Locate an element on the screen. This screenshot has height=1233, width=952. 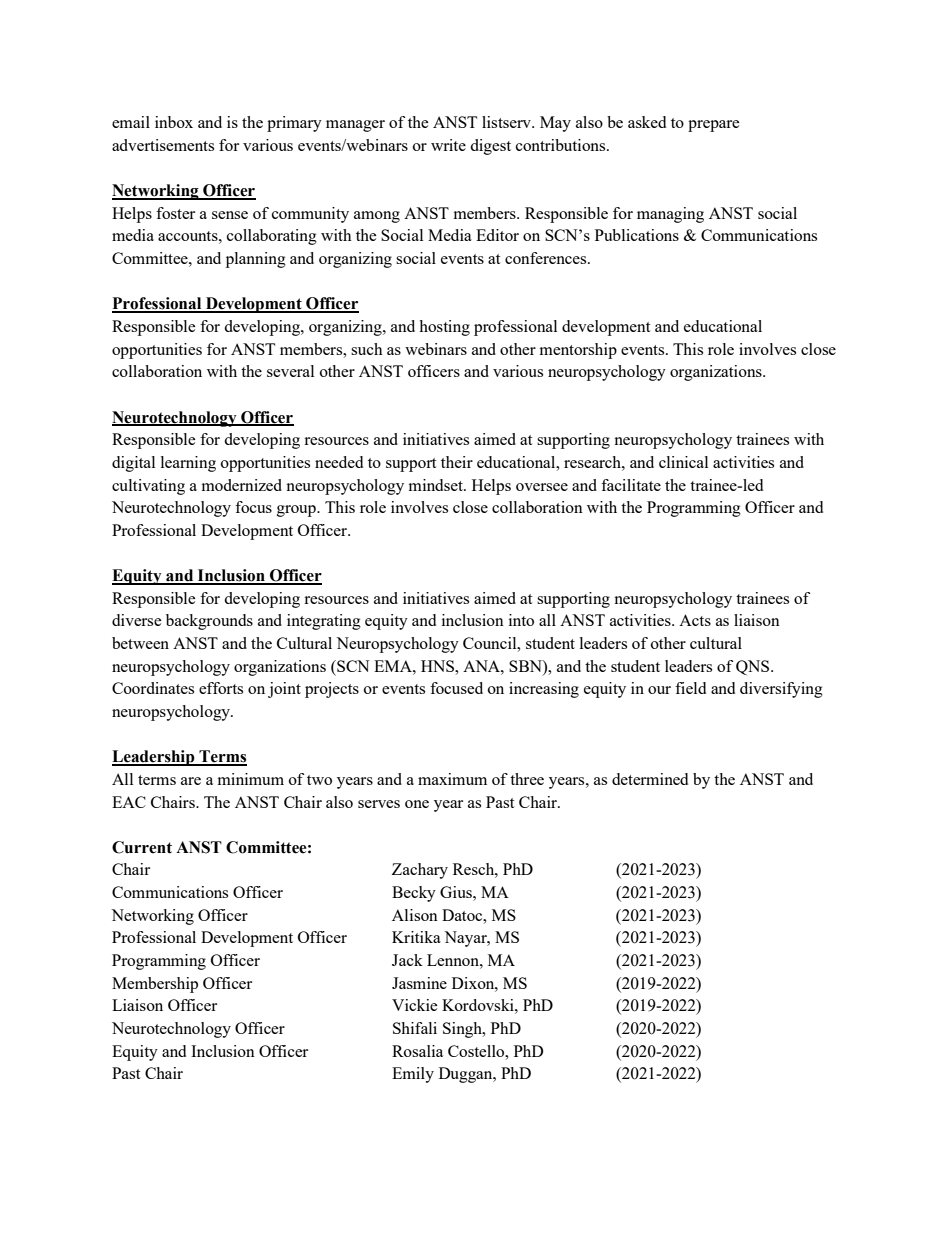
learning is located at coordinates (188, 464).
